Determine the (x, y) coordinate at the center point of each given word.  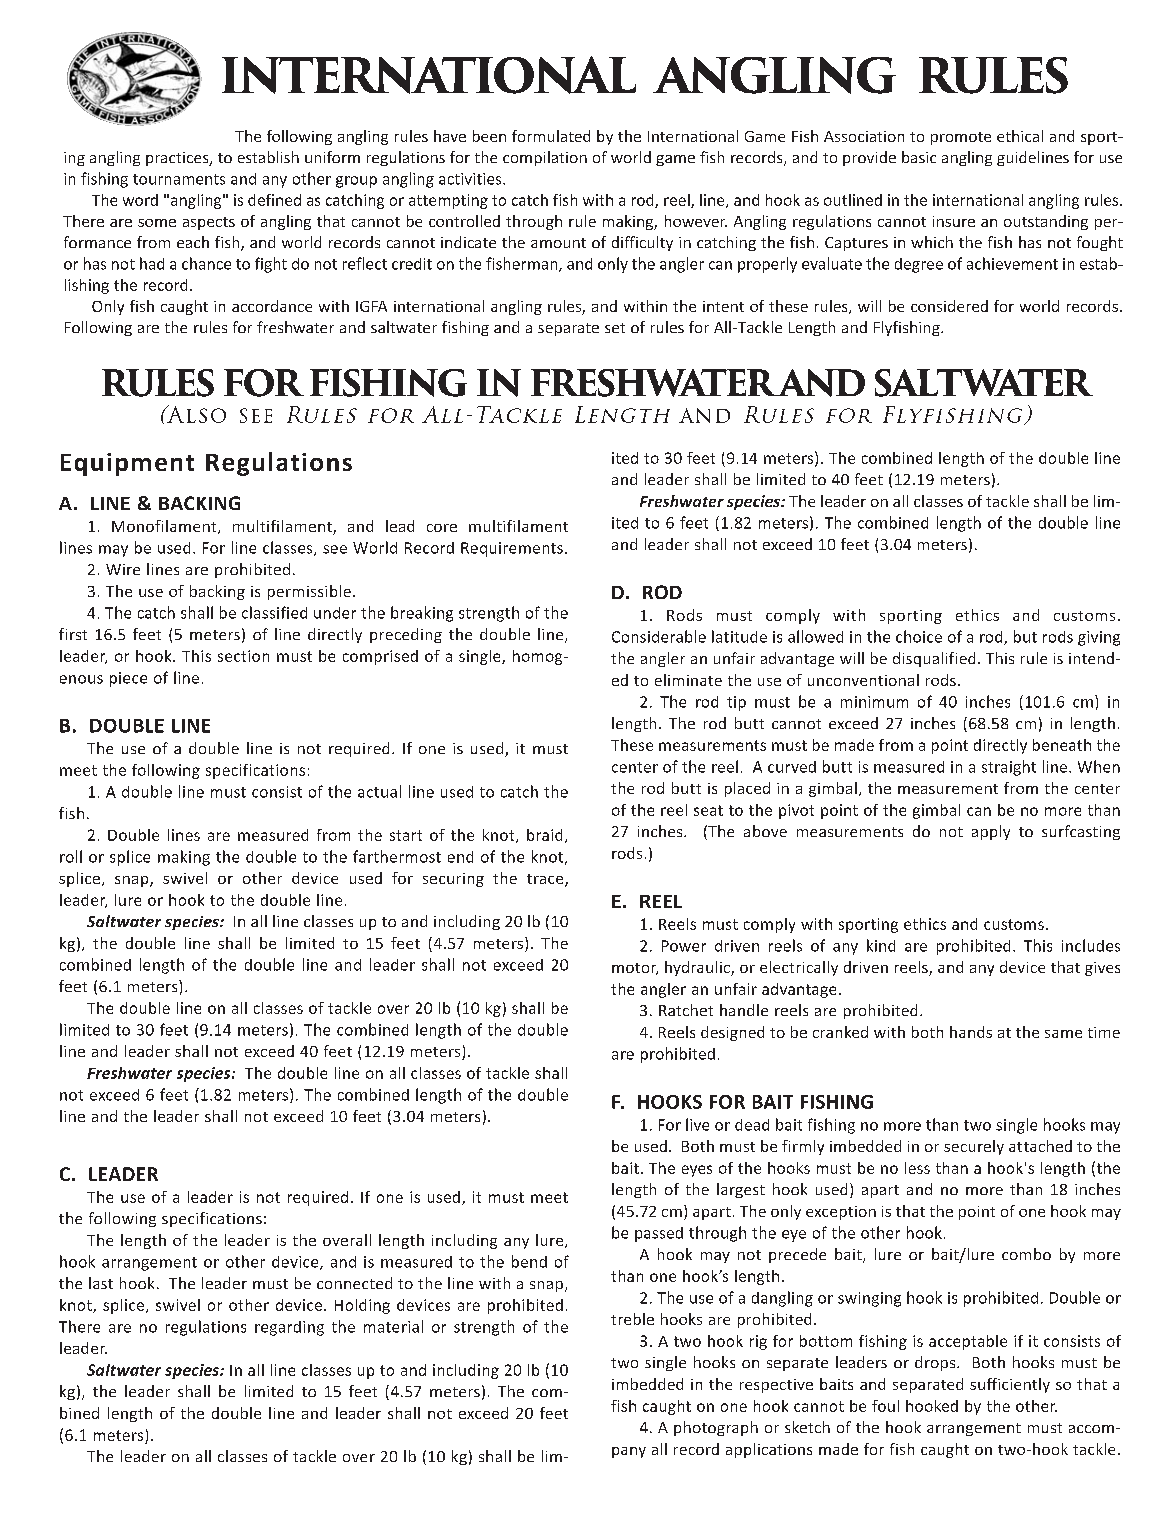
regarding (289, 1328)
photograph (716, 1428)
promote (961, 138)
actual (379, 791)
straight (1009, 768)
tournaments (179, 179)
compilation (545, 158)
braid (544, 835)
